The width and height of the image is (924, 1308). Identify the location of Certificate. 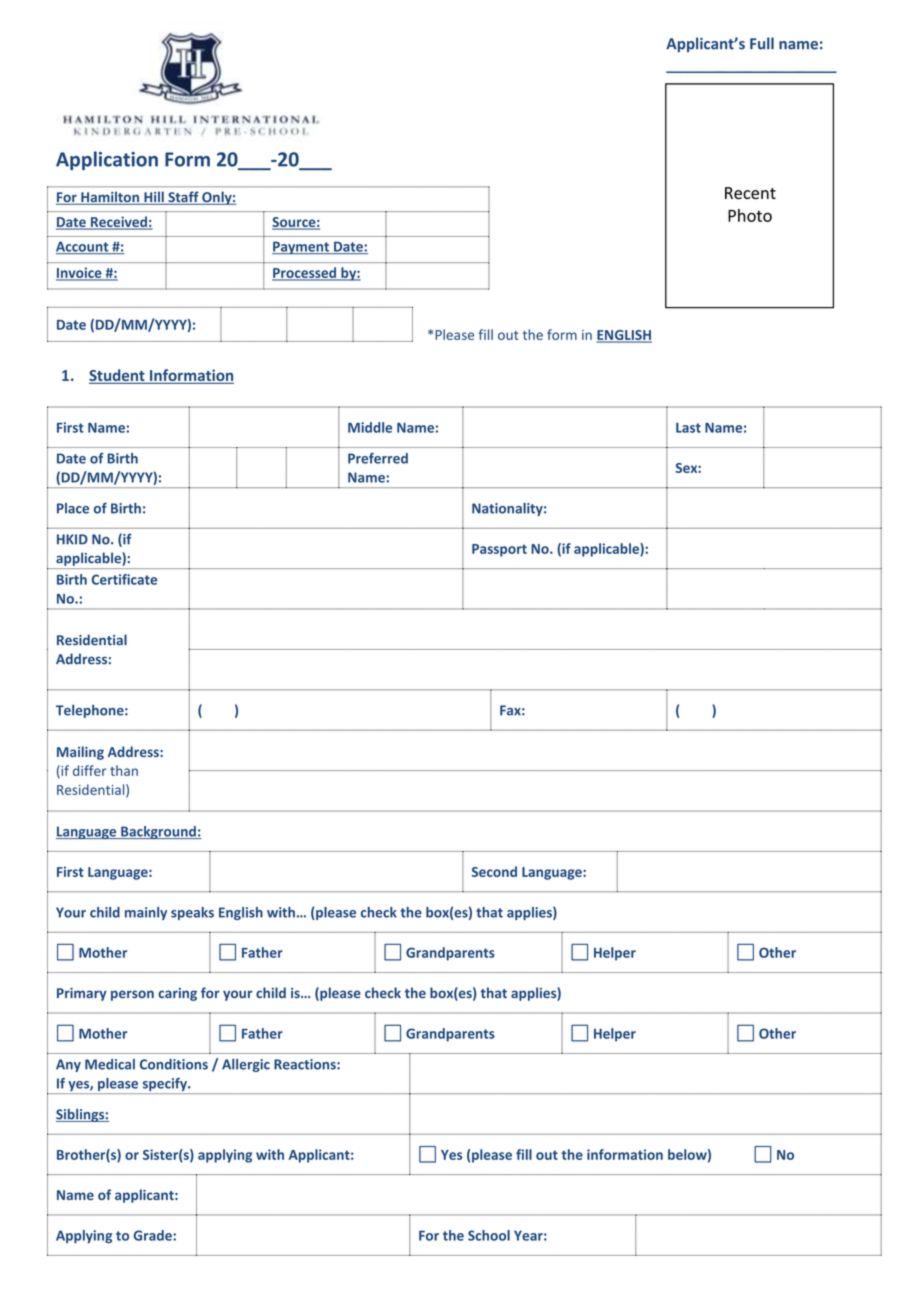
(124, 579).
